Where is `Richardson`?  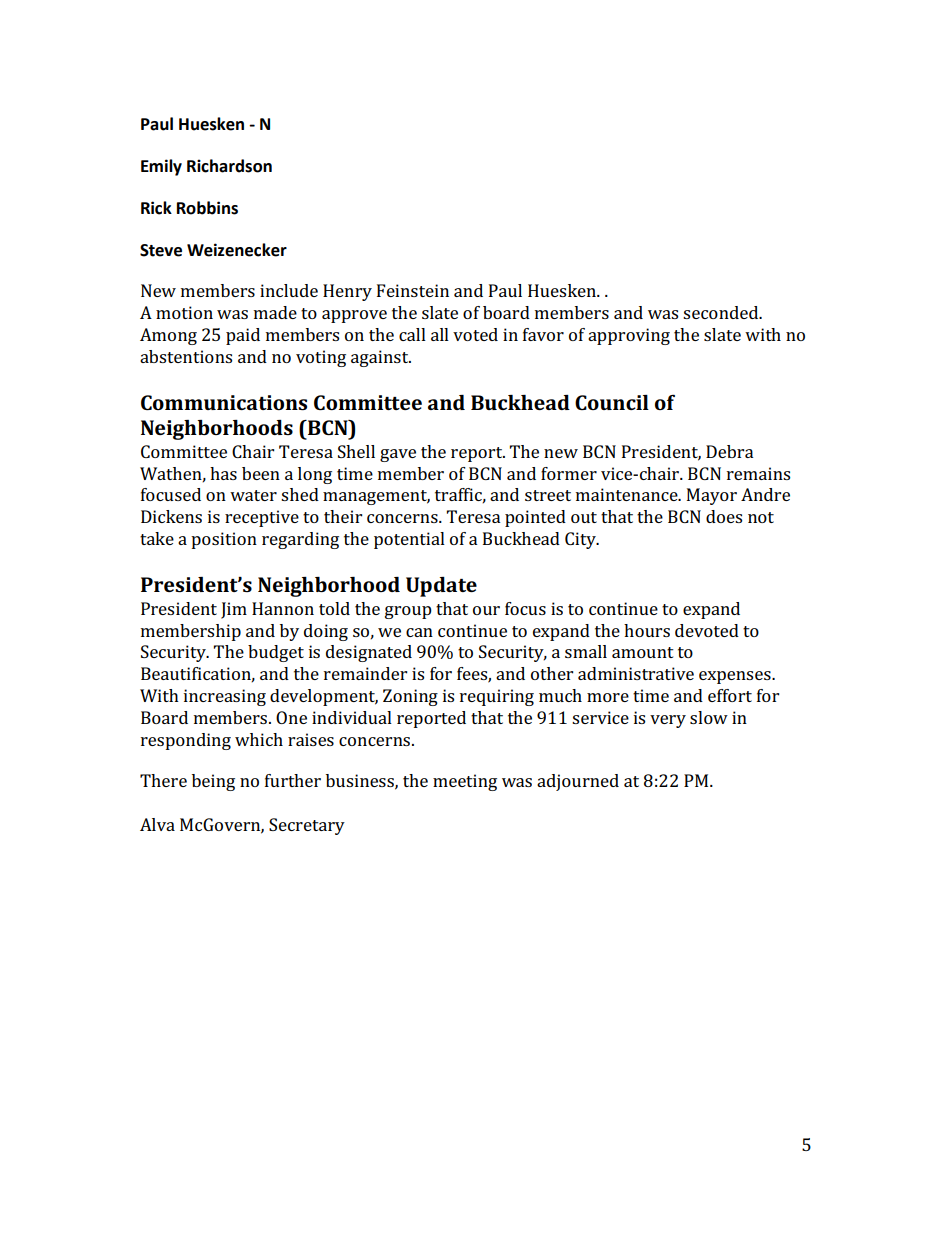 Richardson is located at coordinates (229, 166).
